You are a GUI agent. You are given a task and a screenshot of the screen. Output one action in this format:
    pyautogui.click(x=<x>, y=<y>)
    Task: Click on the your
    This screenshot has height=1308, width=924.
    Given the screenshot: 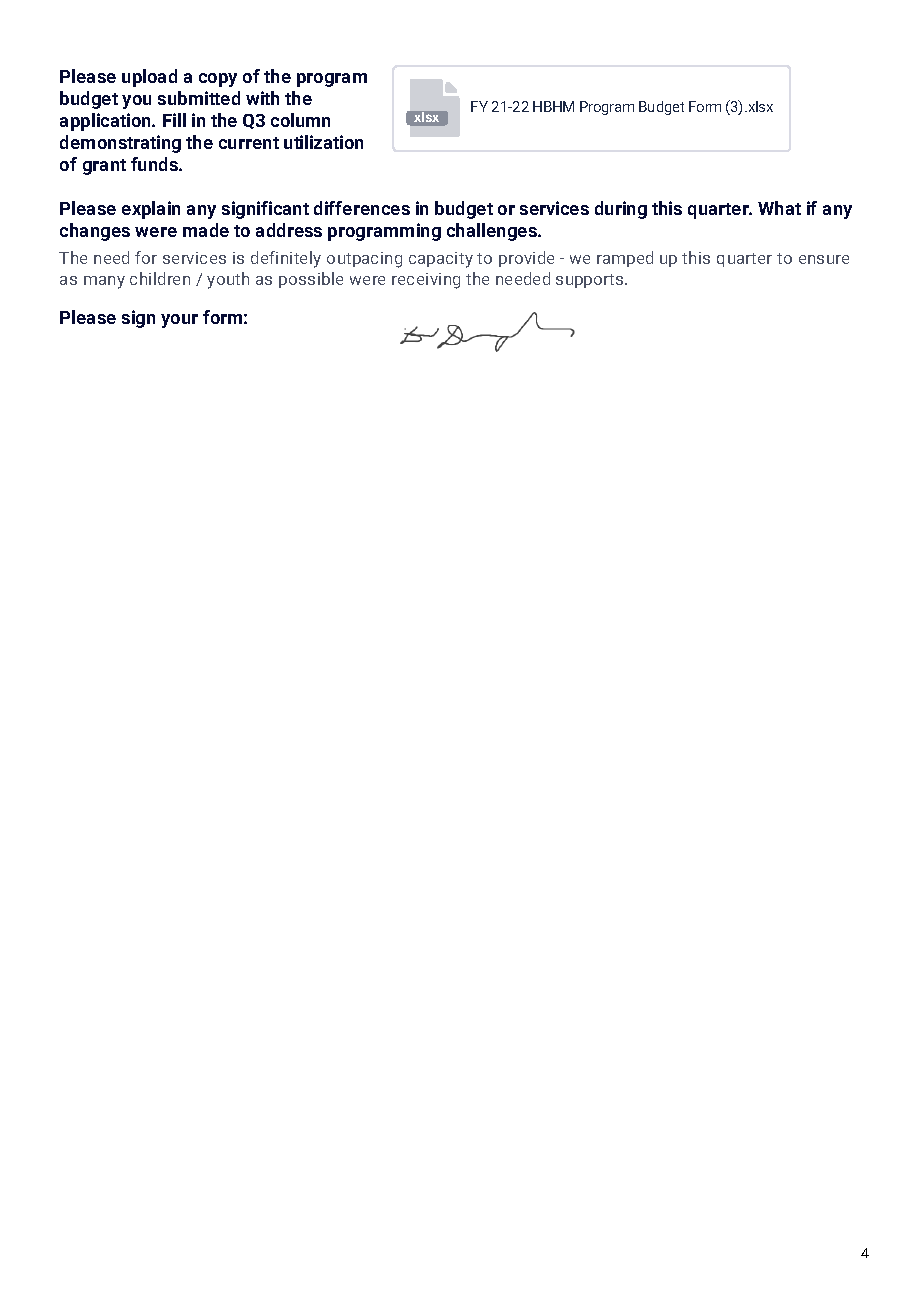 What is the action you would take?
    pyautogui.click(x=179, y=321)
